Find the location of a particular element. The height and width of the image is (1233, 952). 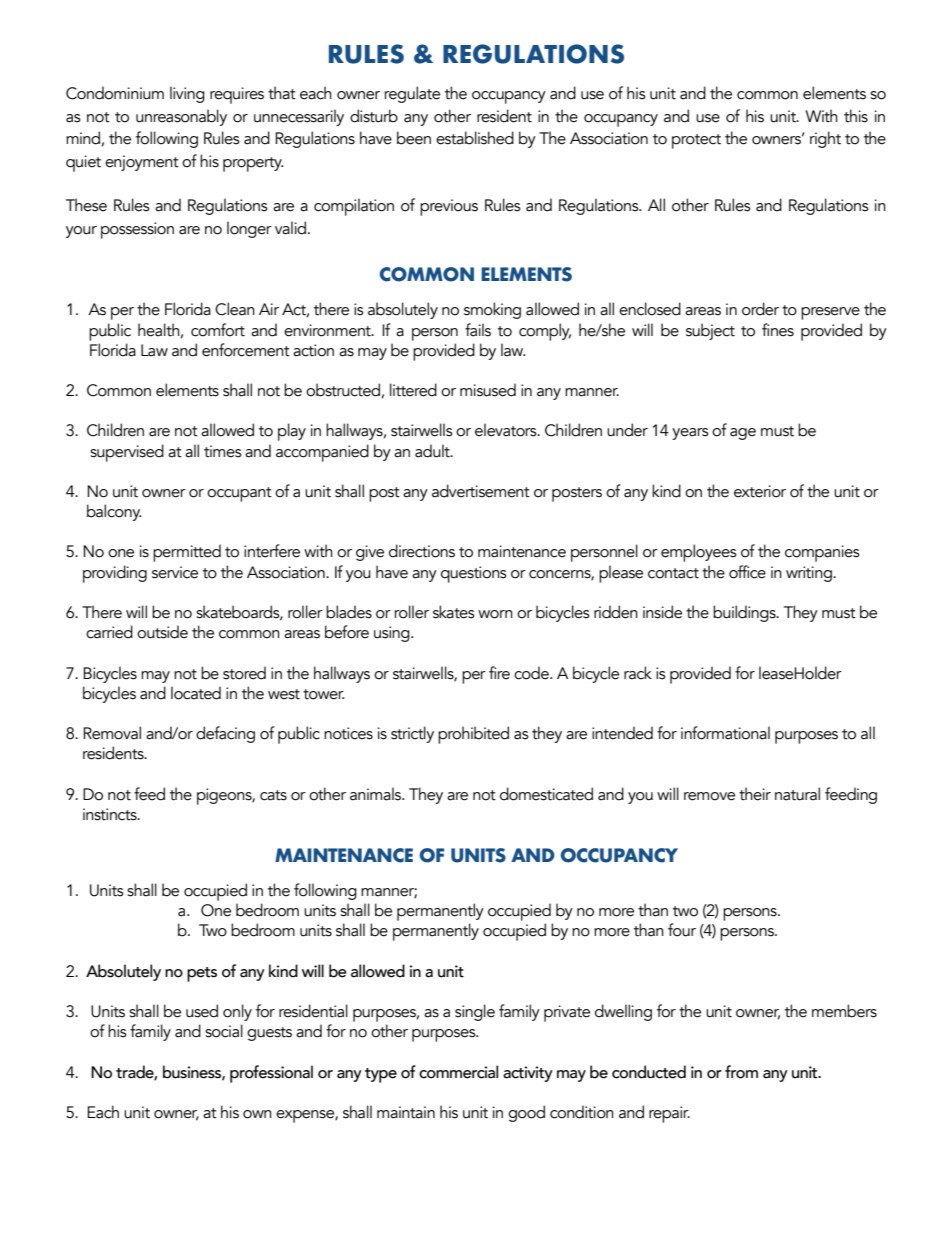

social is located at coordinates (224, 1031).
